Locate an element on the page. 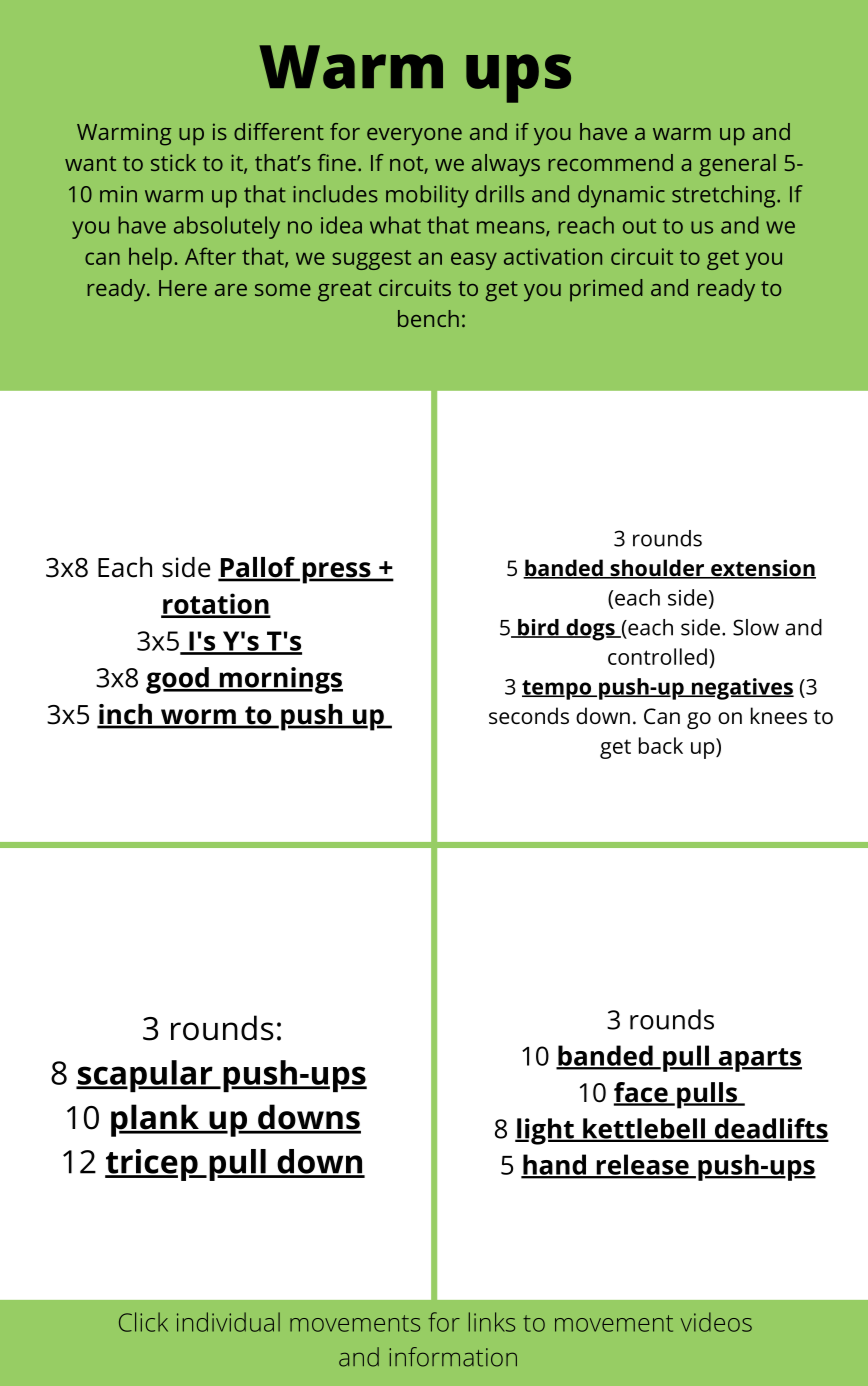 This document has height=1386, width=868. mobility is located at coordinates (427, 196).
